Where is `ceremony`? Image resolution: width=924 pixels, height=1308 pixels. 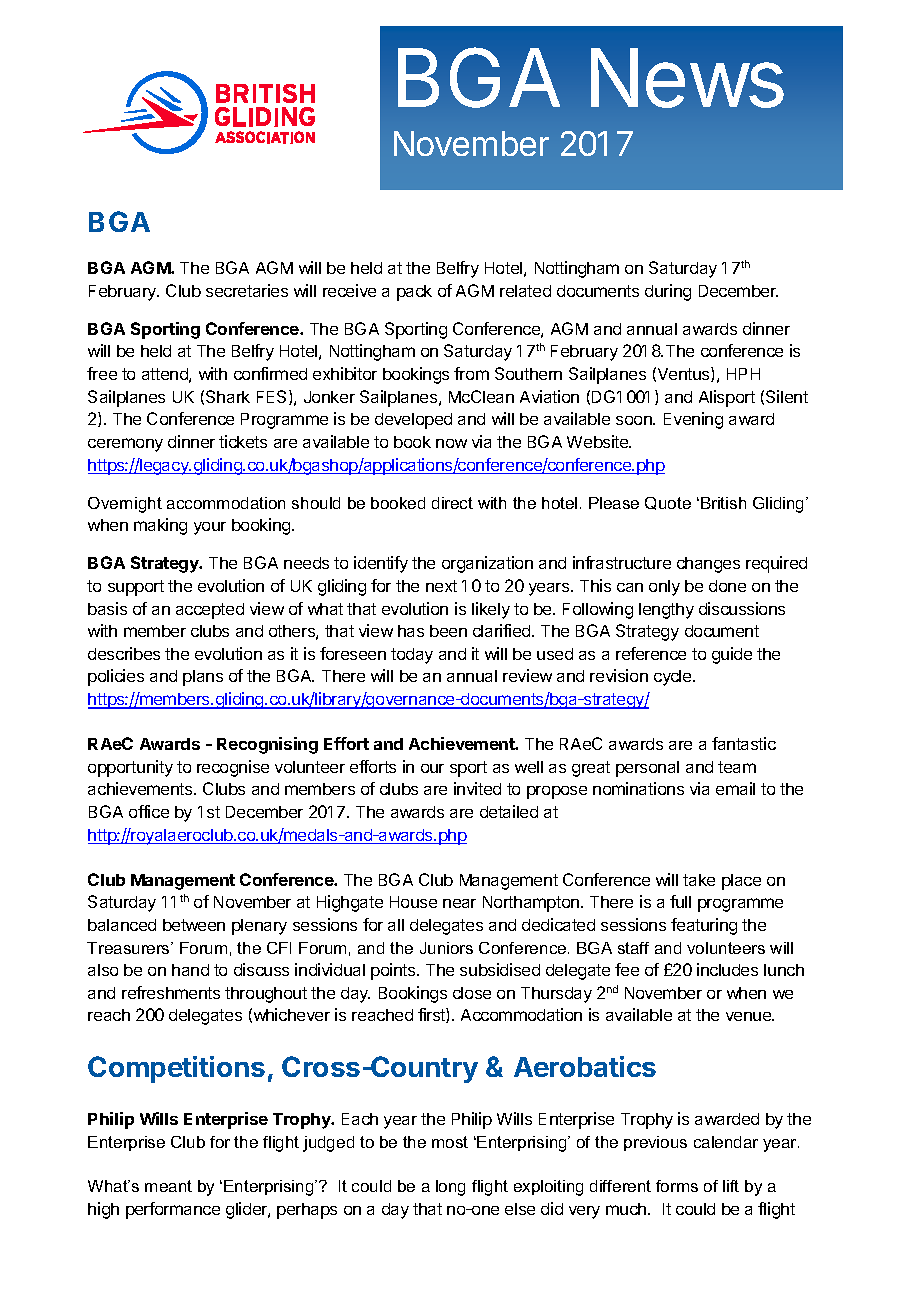
ceremony is located at coordinates (125, 445).
